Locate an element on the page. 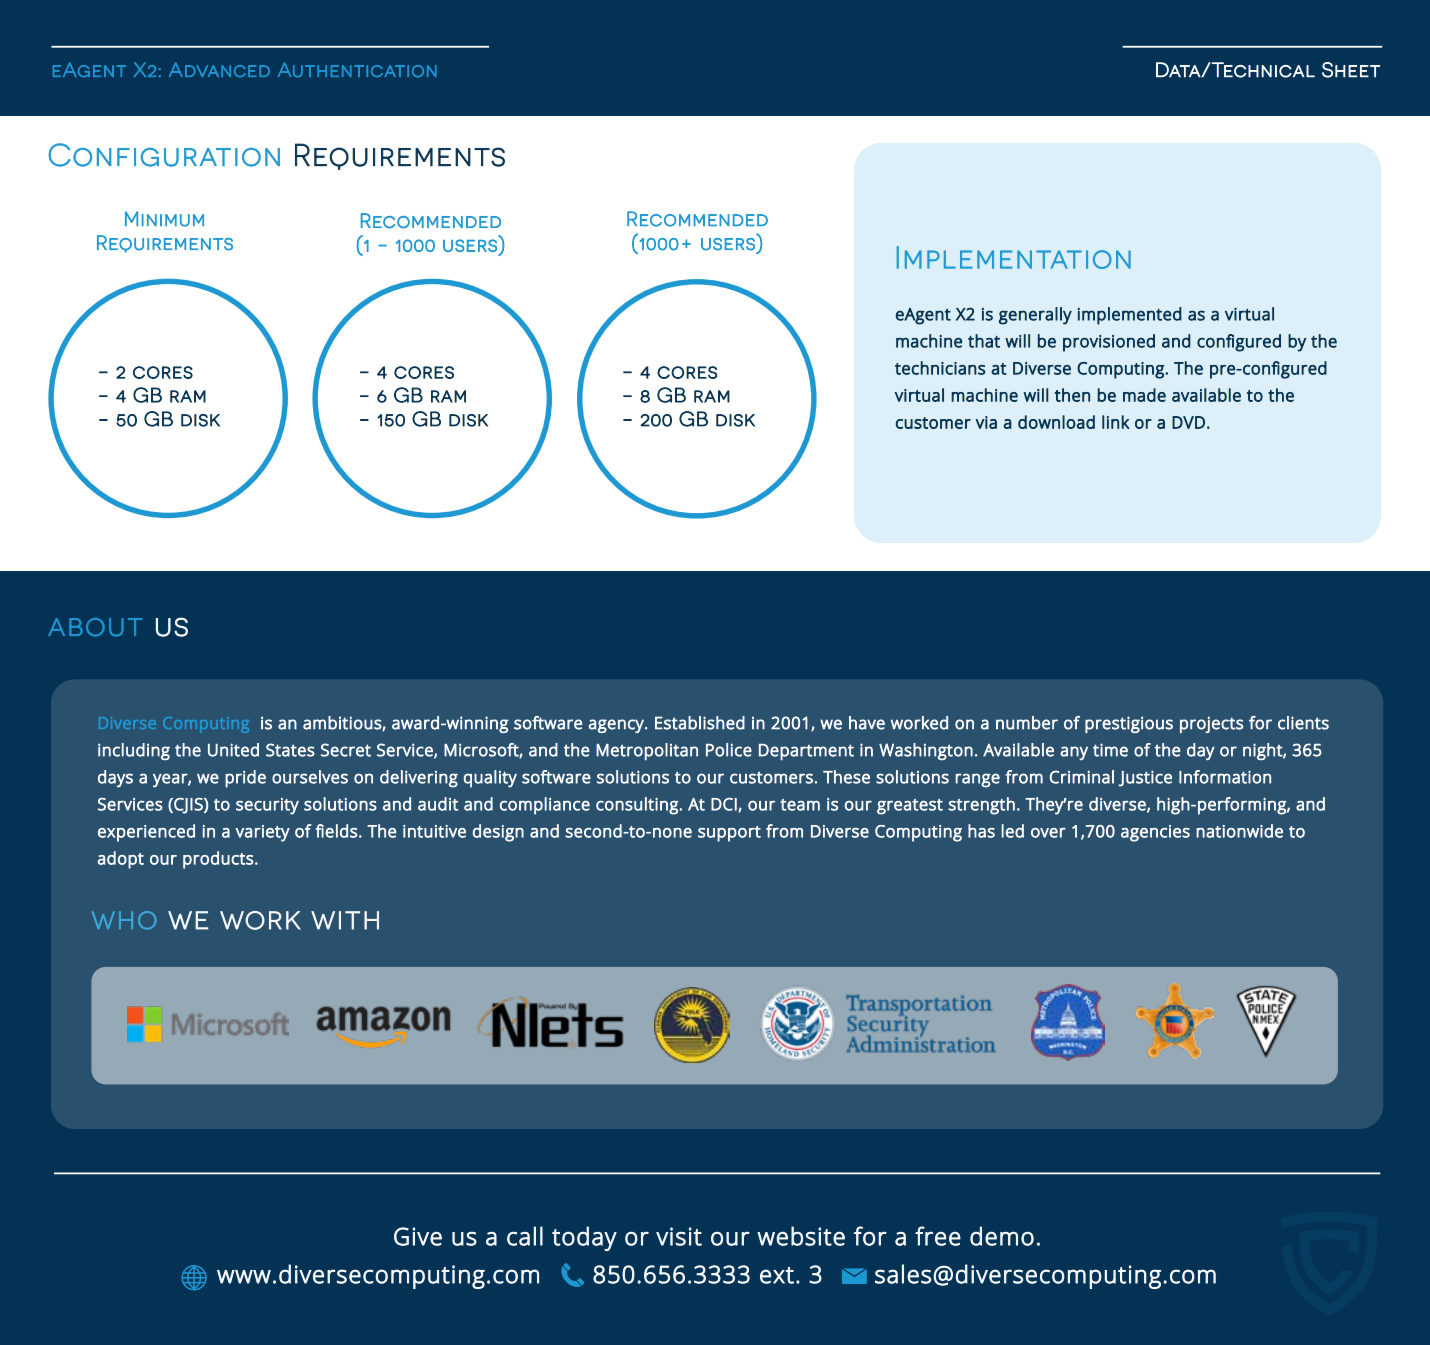  Sheet is located at coordinates (1351, 70).
